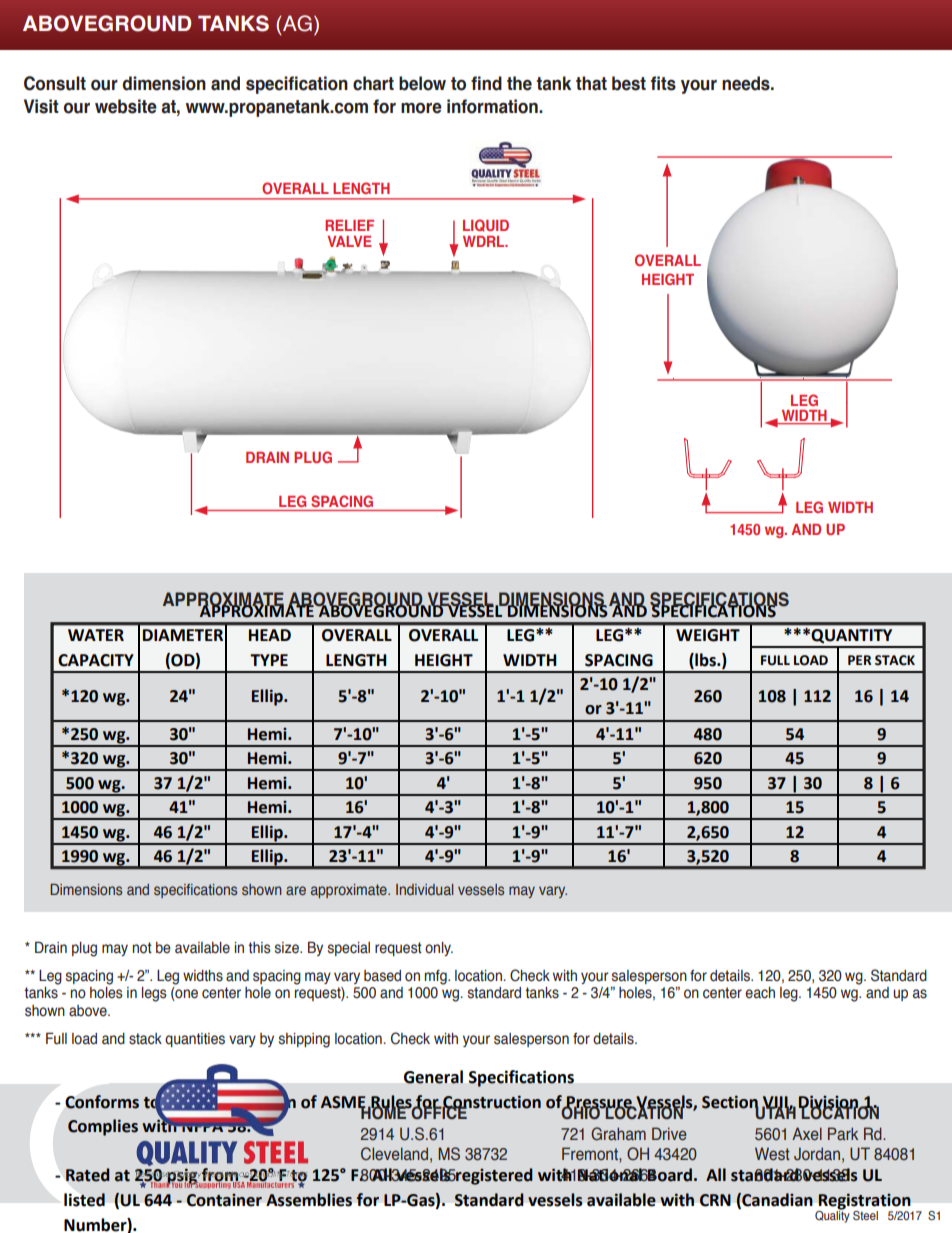 Image resolution: width=952 pixels, height=1233 pixels. Describe the element at coordinates (663, 83) in the image. I see `fits` at that location.
